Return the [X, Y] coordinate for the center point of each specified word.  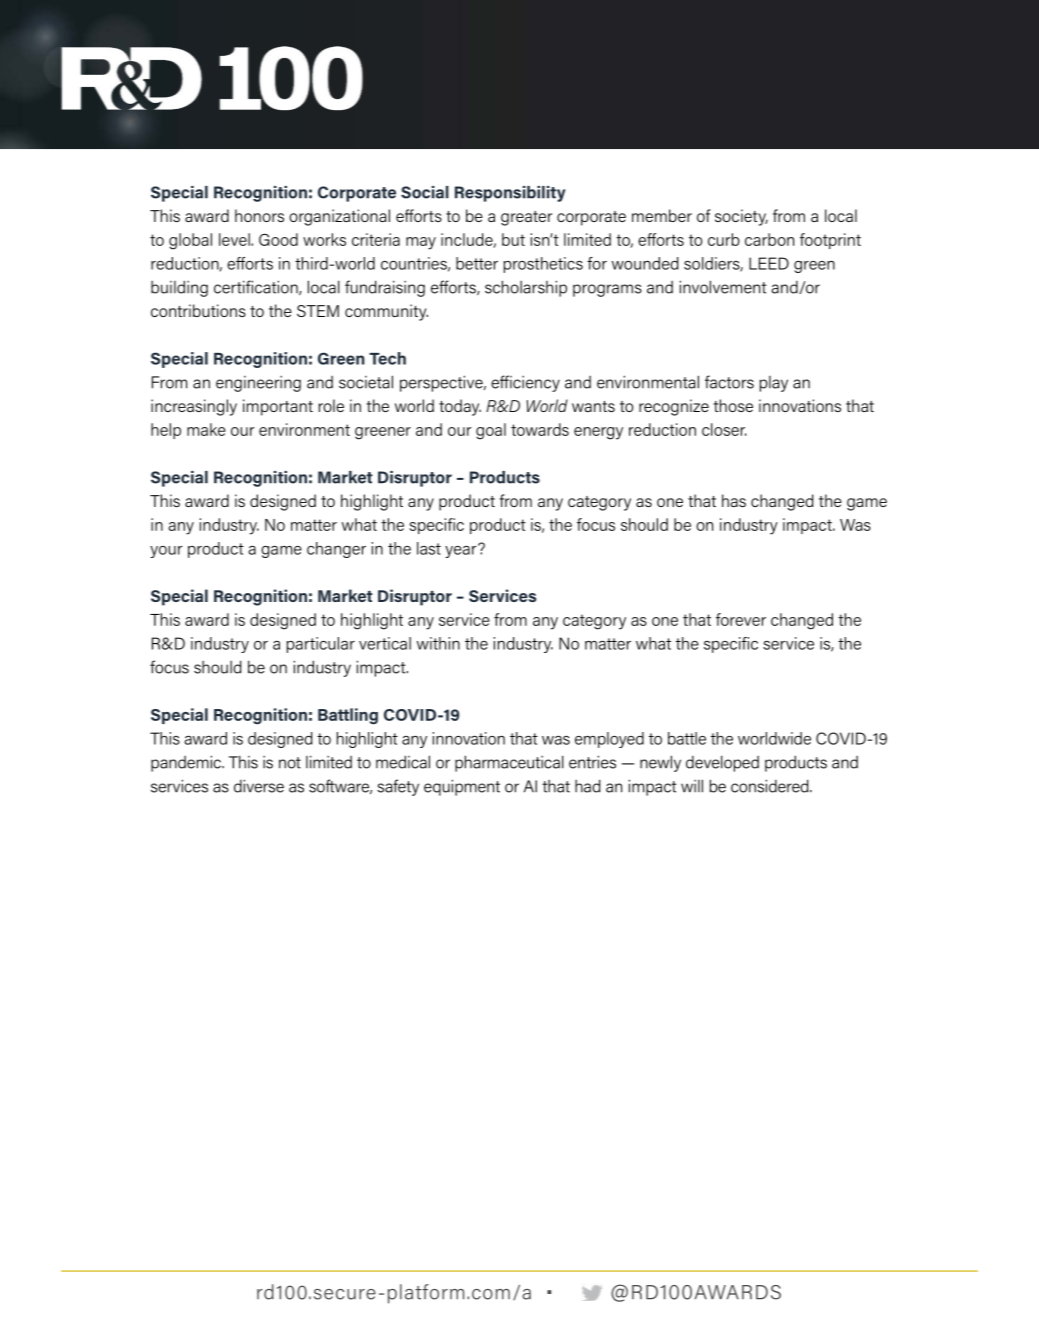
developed [722, 763]
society [741, 217]
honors [259, 215]
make [206, 429]
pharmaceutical [509, 763]
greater [526, 218]
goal [491, 431]
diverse [259, 786]
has [734, 500]
